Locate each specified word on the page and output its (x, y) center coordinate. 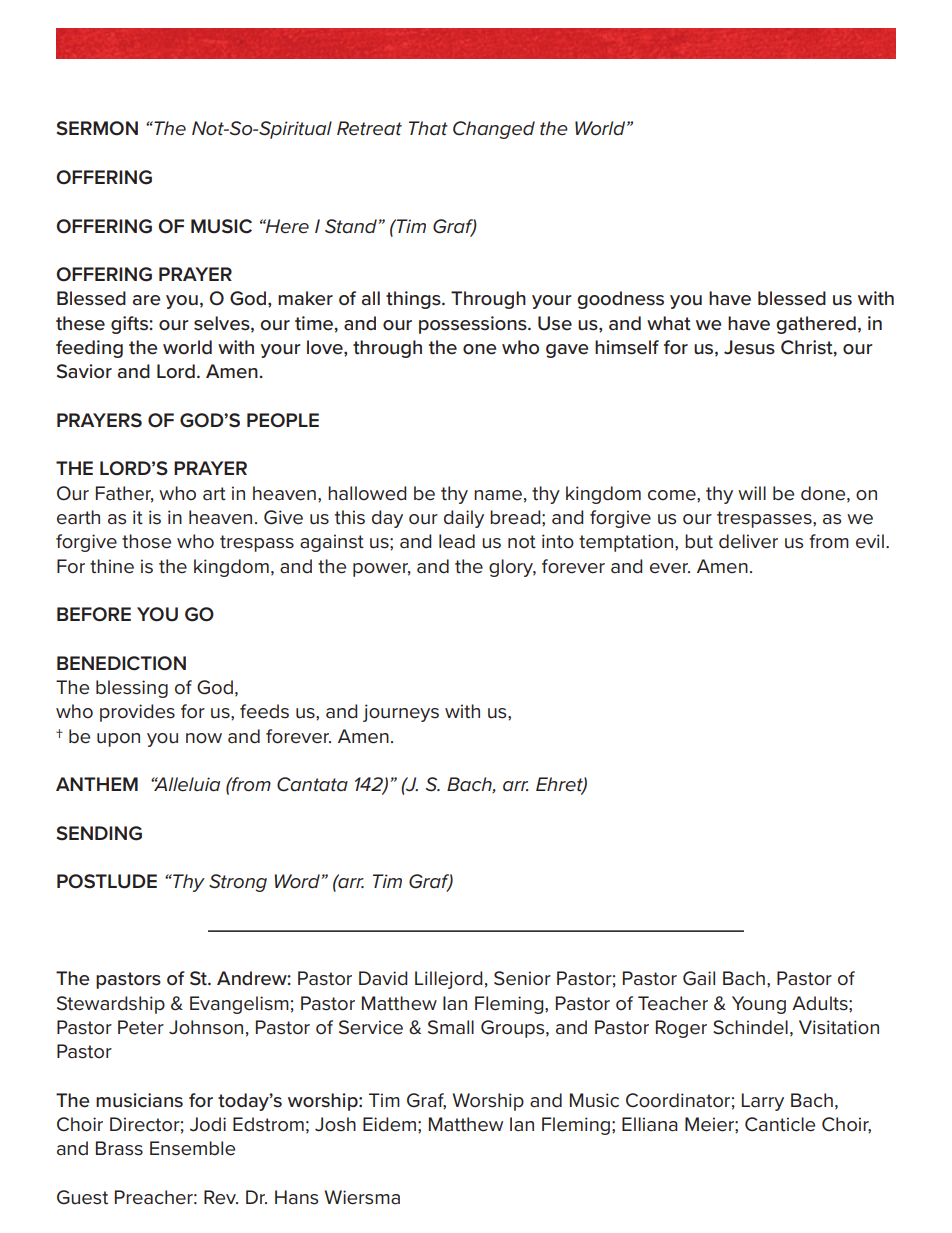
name (498, 495)
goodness (620, 300)
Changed (494, 130)
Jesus (749, 347)
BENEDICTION (121, 663)
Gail (699, 978)
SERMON (97, 128)
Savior (84, 371)
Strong (238, 883)
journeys (401, 713)
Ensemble (192, 1148)
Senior (522, 978)
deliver (748, 541)
